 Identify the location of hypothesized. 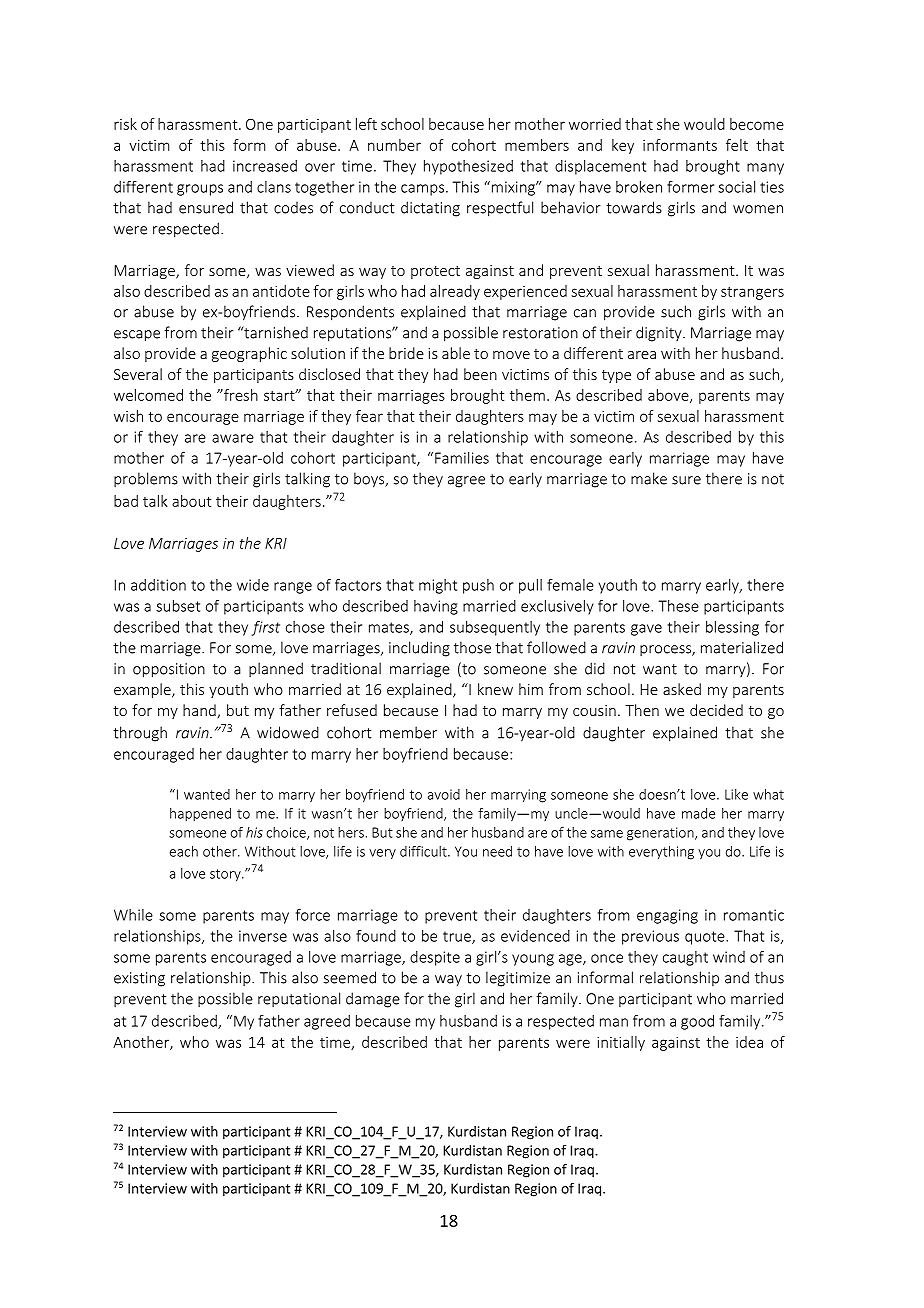
(468, 167).
